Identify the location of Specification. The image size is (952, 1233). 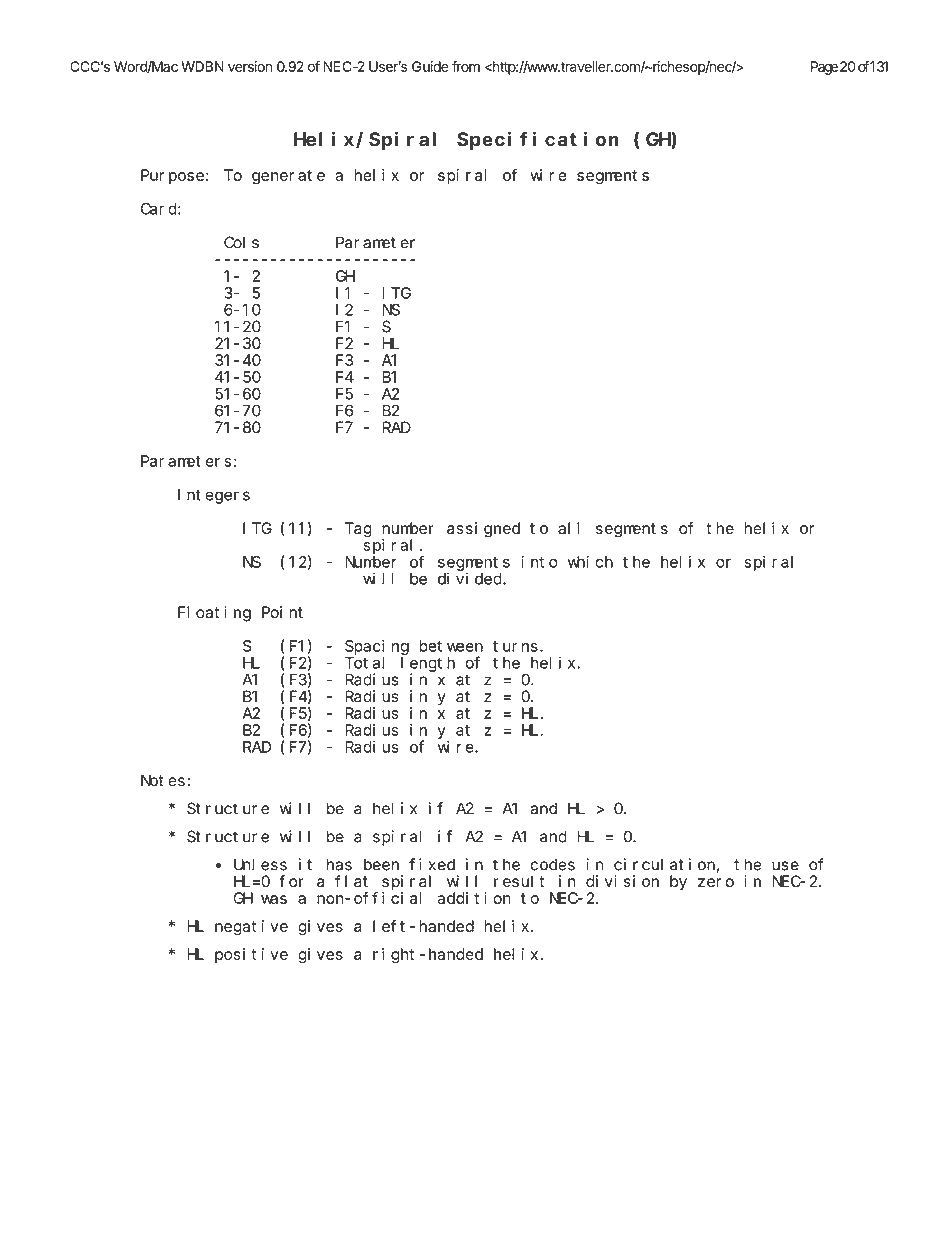
(538, 140).
